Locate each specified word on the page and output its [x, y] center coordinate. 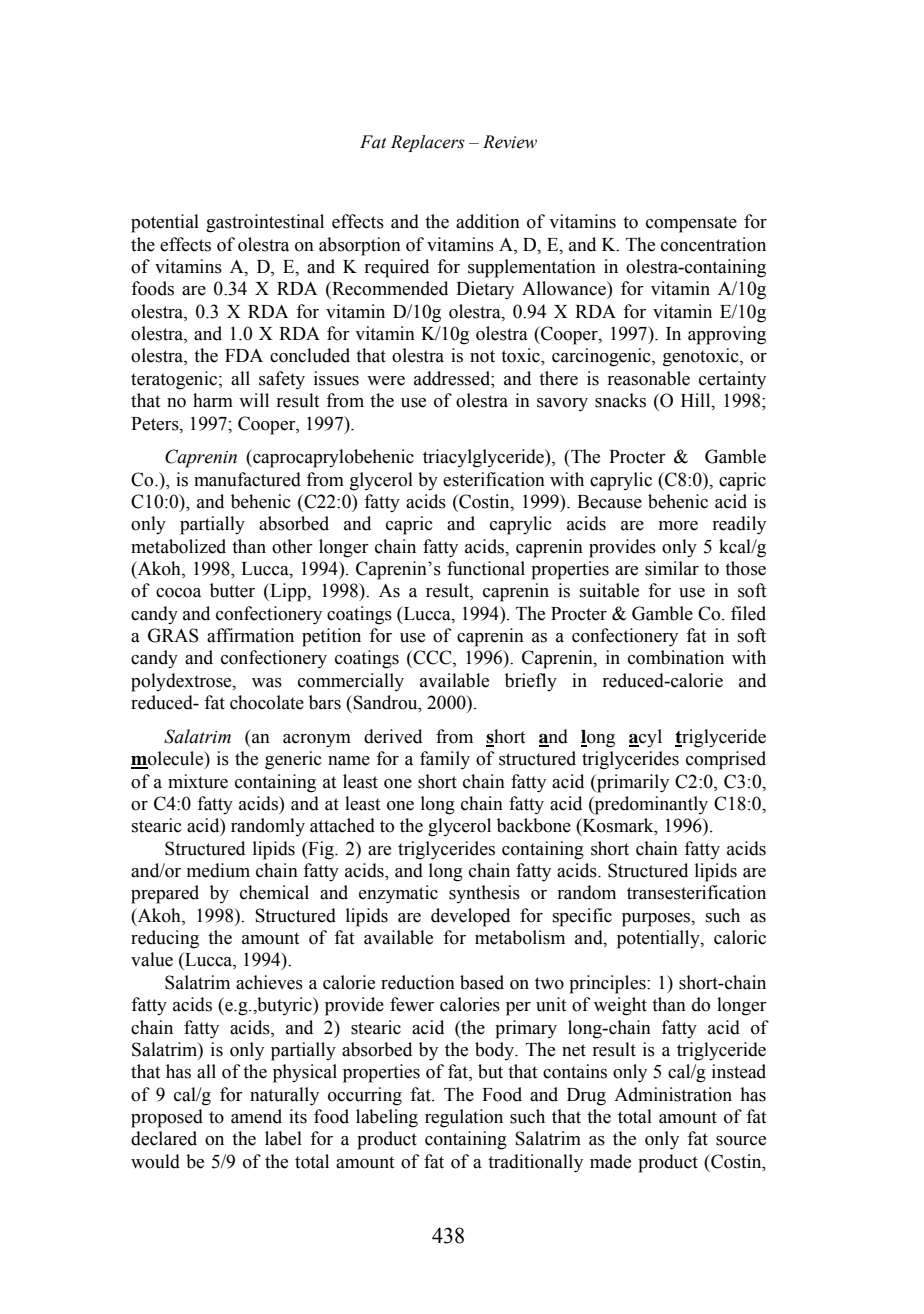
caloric [740, 937]
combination [676, 657]
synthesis [484, 894]
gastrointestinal [265, 223]
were [386, 381]
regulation [464, 1118]
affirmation [250, 635]
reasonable [648, 378]
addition [488, 221]
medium [218, 870]
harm [213, 400]
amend [256, 1116]
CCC [432, 658]
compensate [691, 224]
